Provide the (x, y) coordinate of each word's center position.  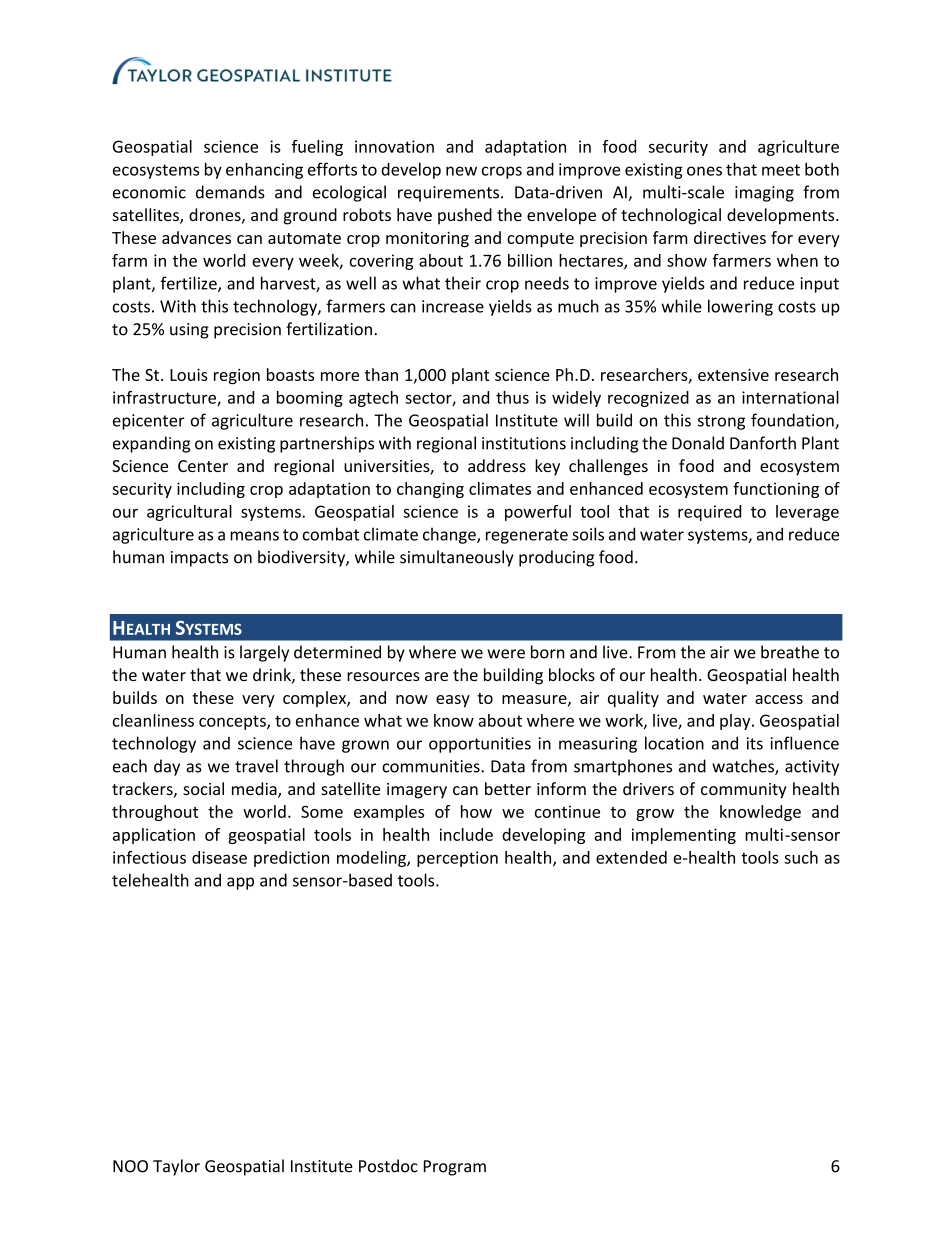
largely (264, 653)
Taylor (176, 1167)
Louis (189, 375)
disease (219, 857)
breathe (790, 652)
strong (721, 422)
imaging (764, 194)
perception (457, 859)
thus (512, 397)
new (461, 171)
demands (230, 192)
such (801, 857)
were (506, 654)
